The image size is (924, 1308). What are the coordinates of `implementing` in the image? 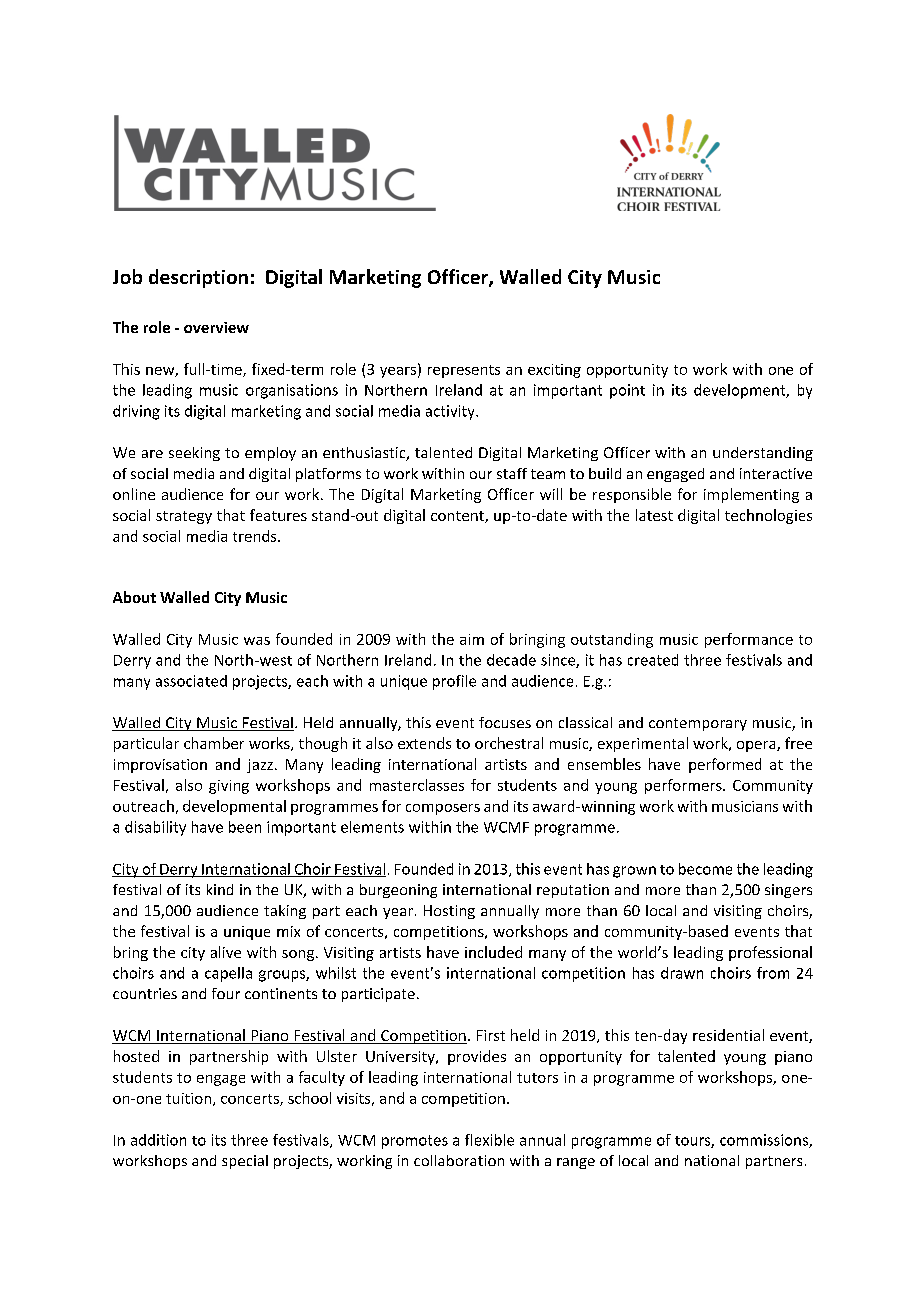 It's located at (751, 495).
